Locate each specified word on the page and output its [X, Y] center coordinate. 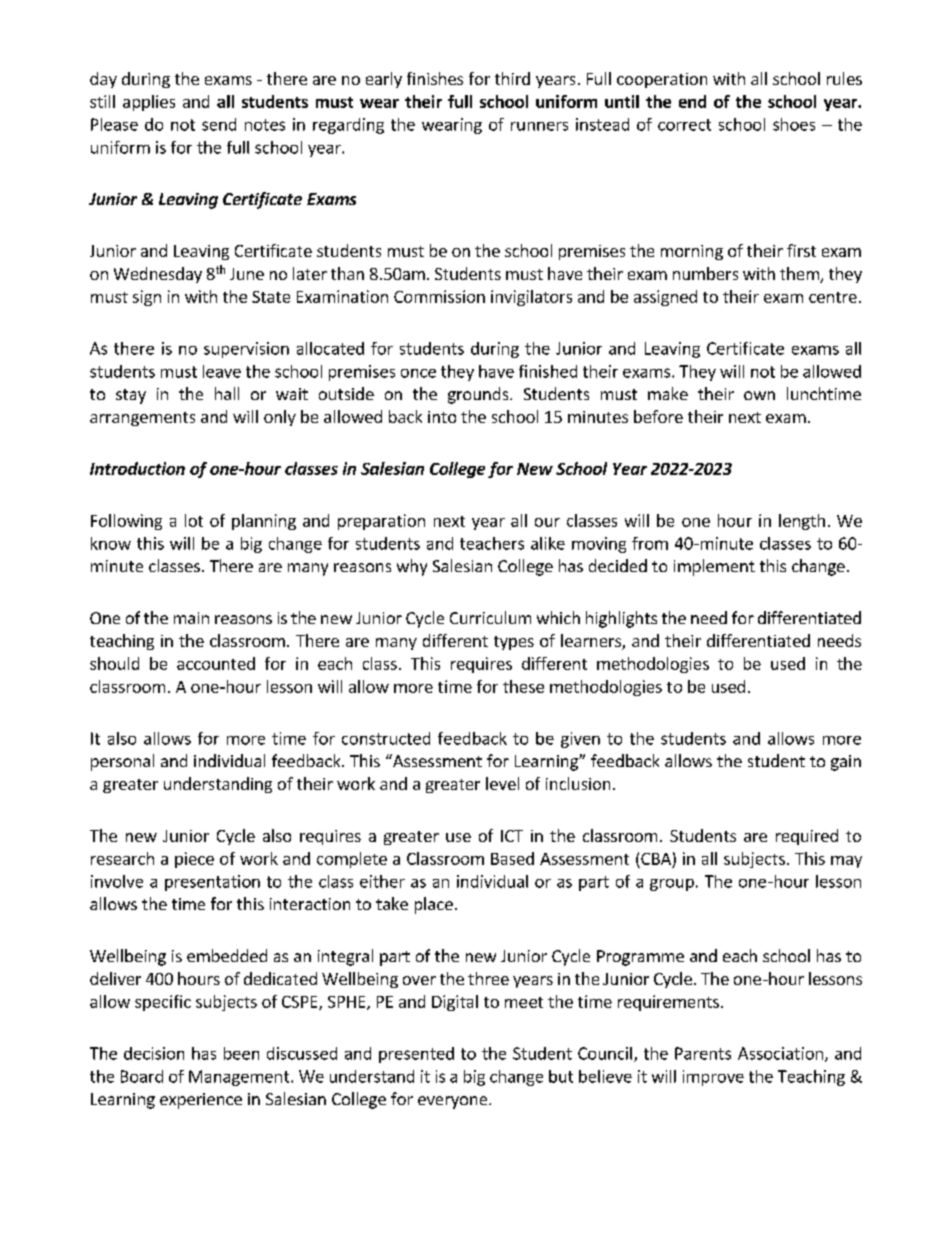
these [523, 686]
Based [512, 858]
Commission [439, 296]
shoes [794, 124]
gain [846, 763]
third [512, 78]
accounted [216, 663]
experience [201, 1101]
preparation [381, 522]
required [807, 837]
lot [194, 520]
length [802, 522]
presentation [212, 883]
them [800, 275]
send [219, 124]
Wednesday [158, 275]
